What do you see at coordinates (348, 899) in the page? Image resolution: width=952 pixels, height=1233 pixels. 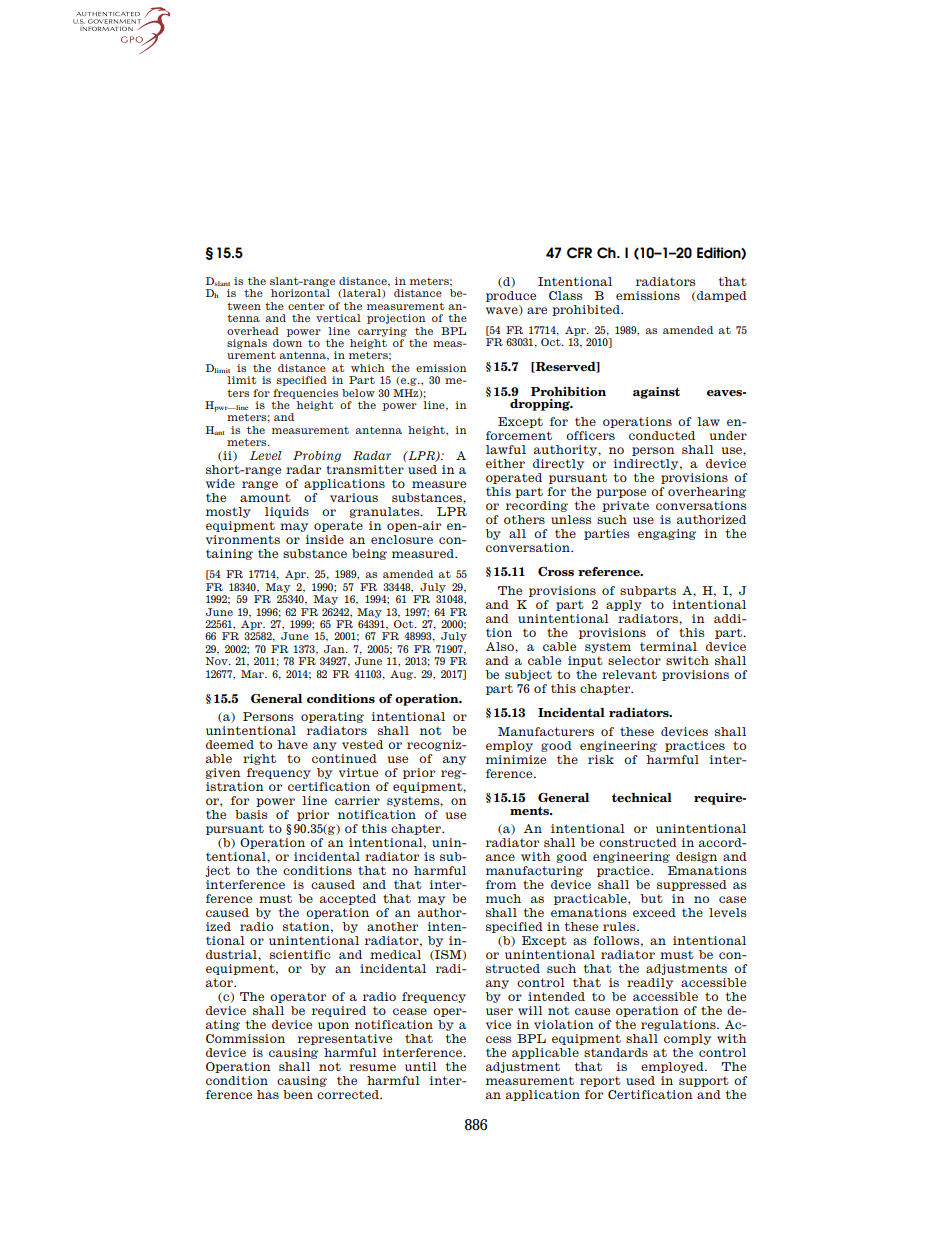 I see `accepted` at bounding box center [348, 899].
